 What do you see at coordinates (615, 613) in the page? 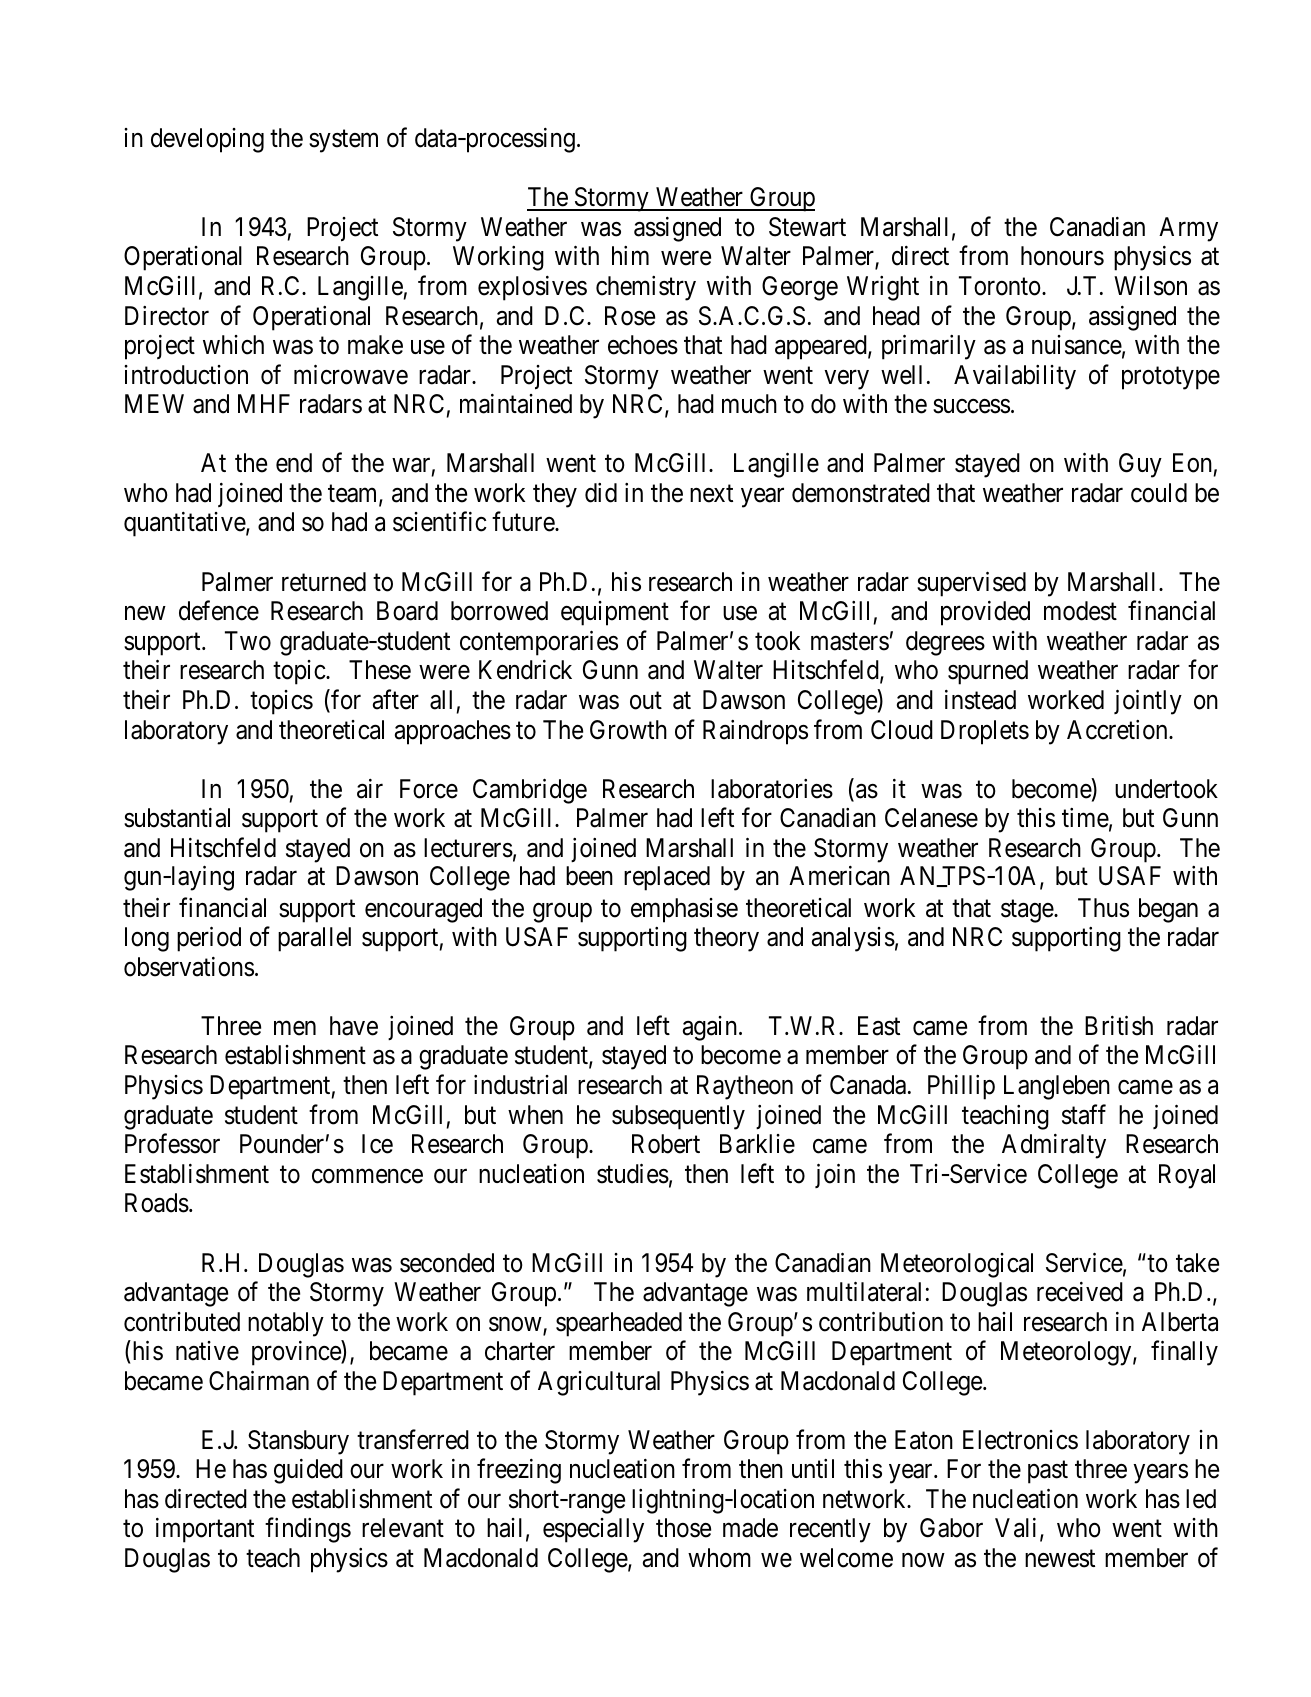
I see `equipment` at bounding box center [615, 613].
